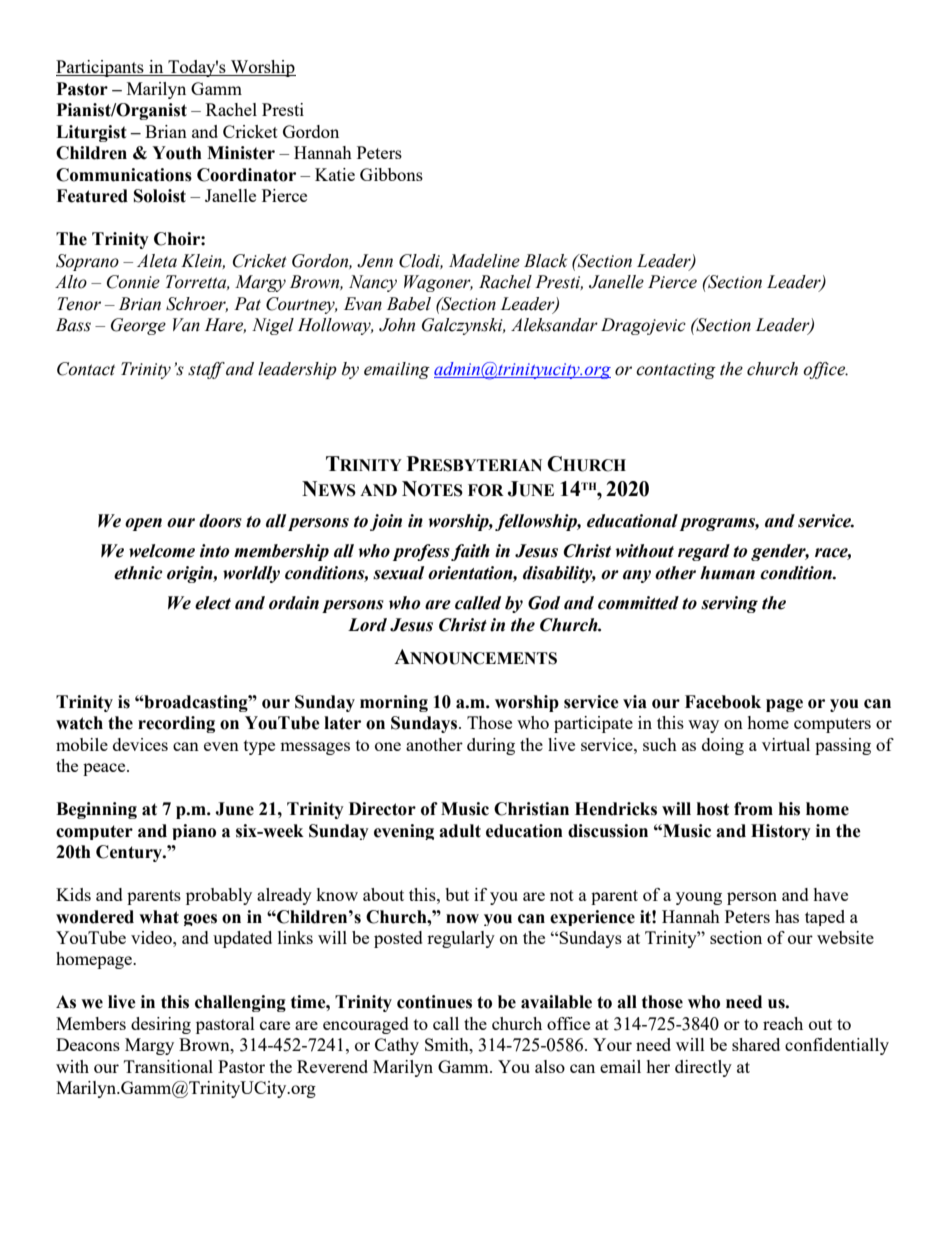 The width and height of the screenshot is (952, 1233). Describe the element at coordinates (101, 68) in the screenshot. I see `Participants` at that location.
